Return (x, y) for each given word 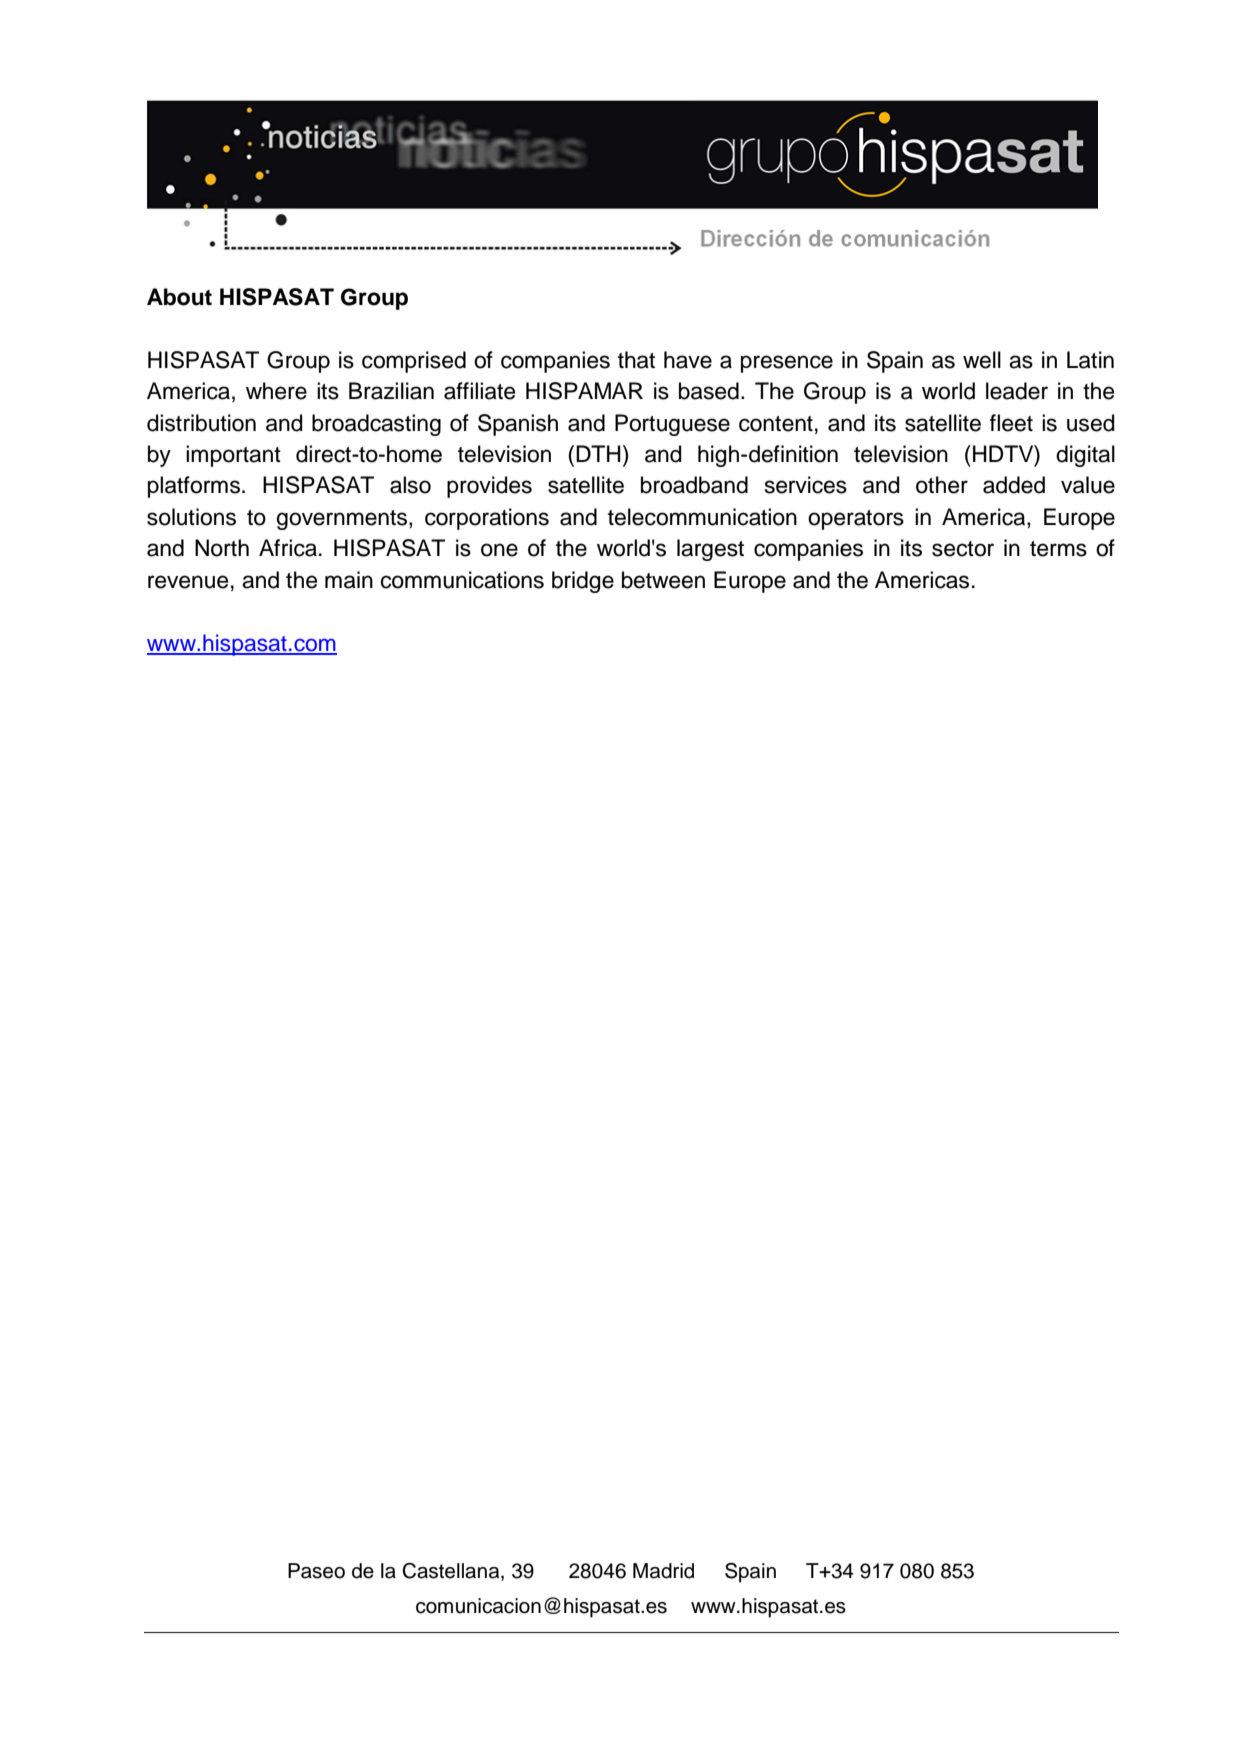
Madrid (663, 1571)
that (636, 360)
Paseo (316, 1571)
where (276, 391)
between (663, 580)
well (982, 360)
